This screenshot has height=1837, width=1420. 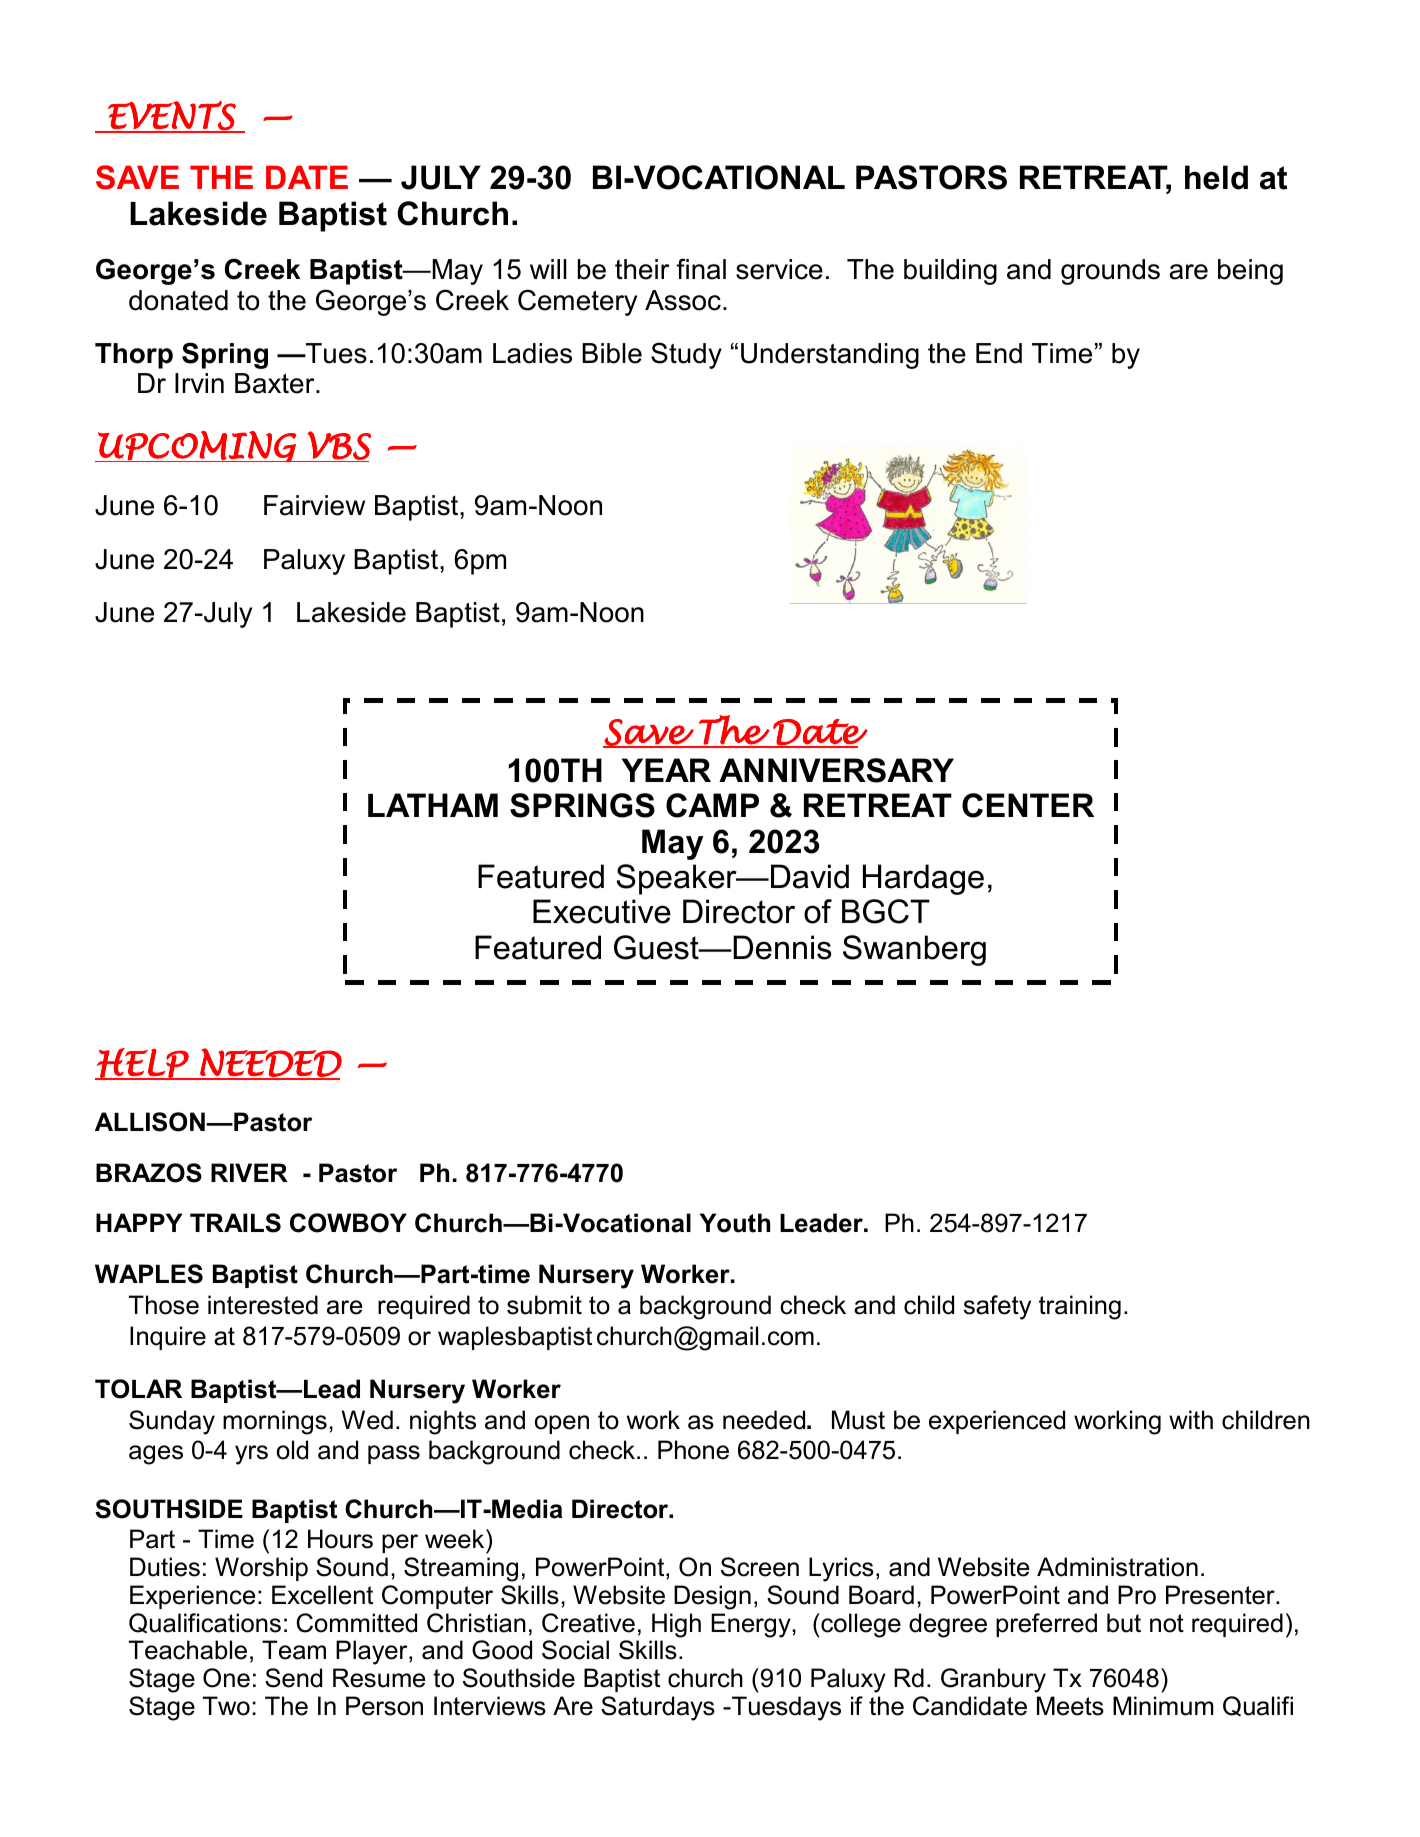 I want to click on Youth, so click(x=735, y=1223).
